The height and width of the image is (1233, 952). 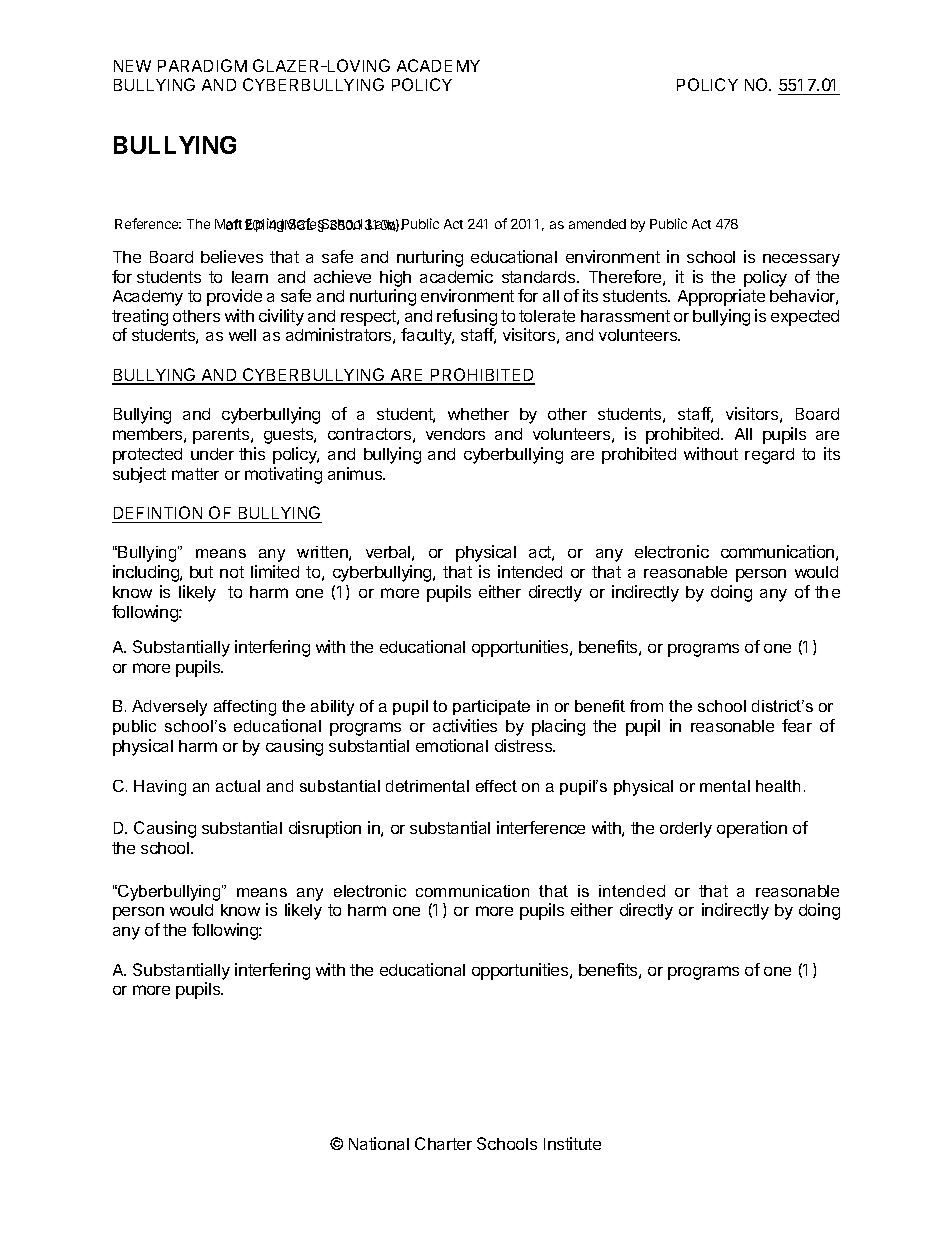 What do you see at coordinates (443, 1143) in the image?
I see `Charter` at bounding box center [443, 1143].
